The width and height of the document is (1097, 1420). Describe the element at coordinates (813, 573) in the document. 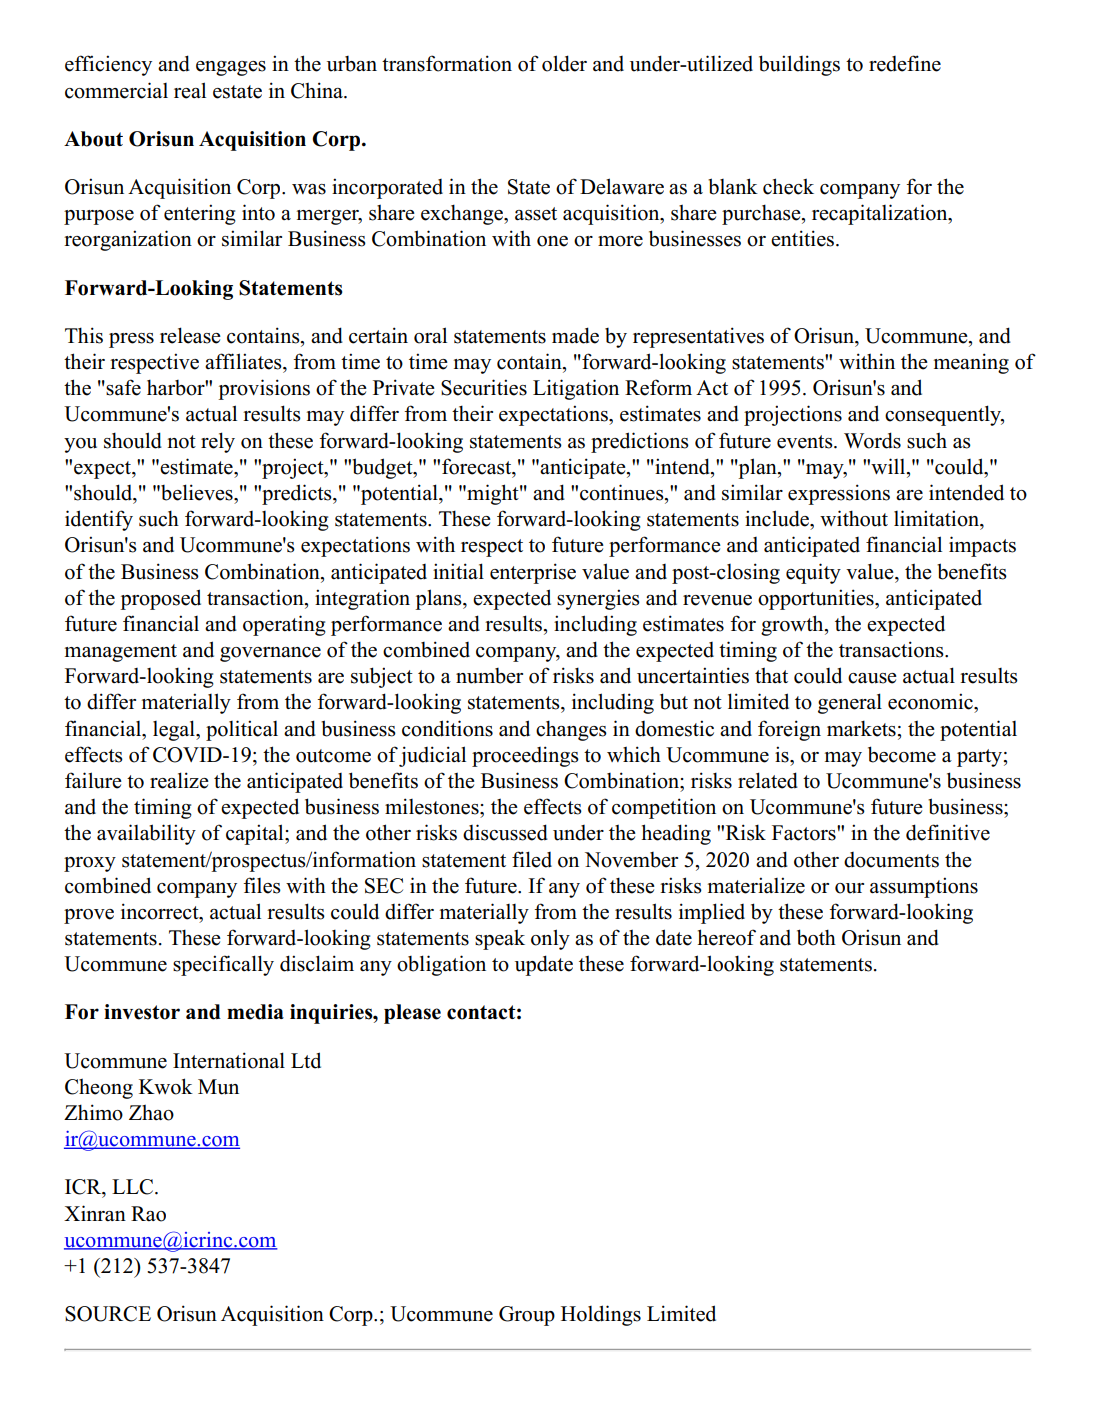

I see `equity` at that location.
